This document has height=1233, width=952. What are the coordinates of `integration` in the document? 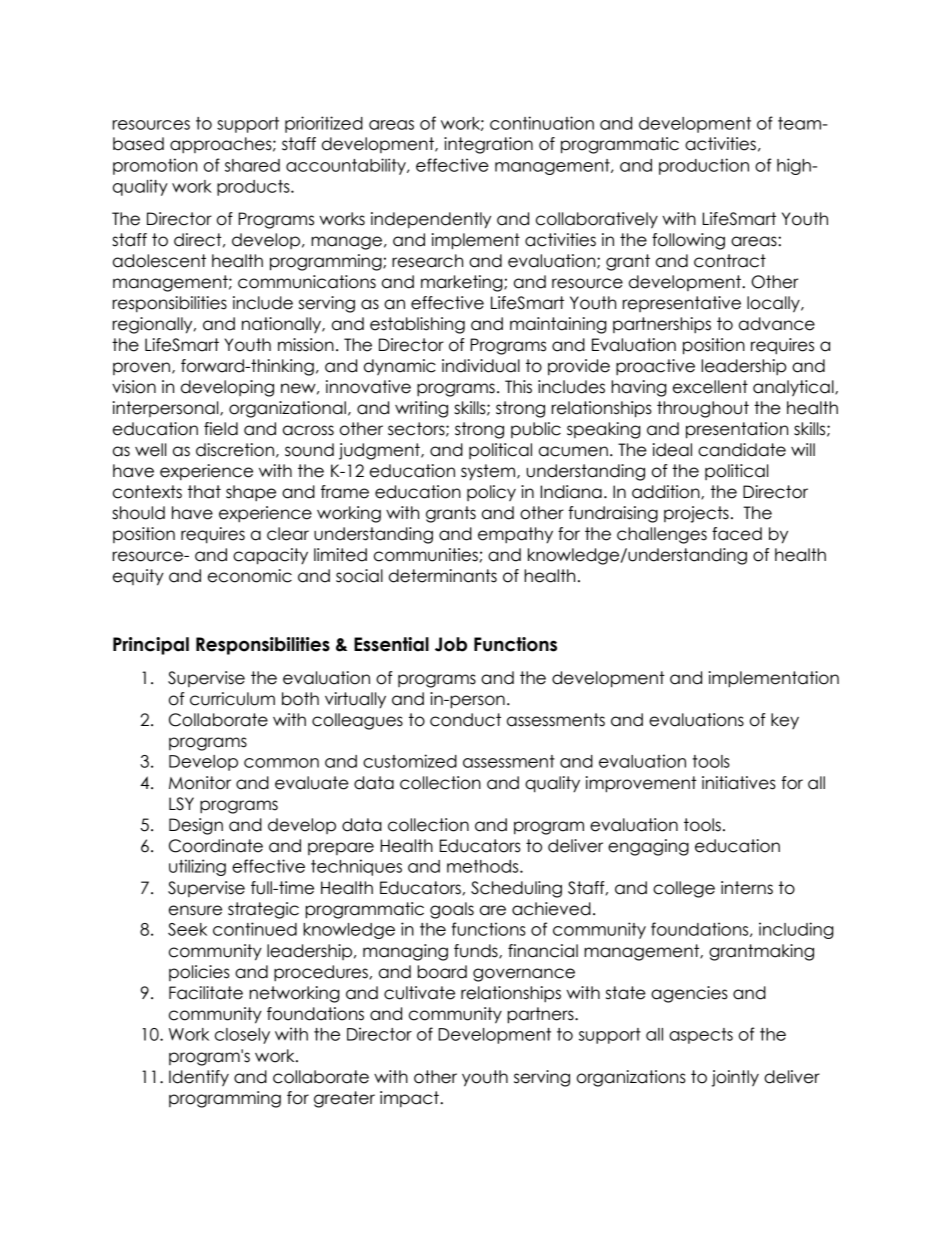 It's located at (488, 145).
